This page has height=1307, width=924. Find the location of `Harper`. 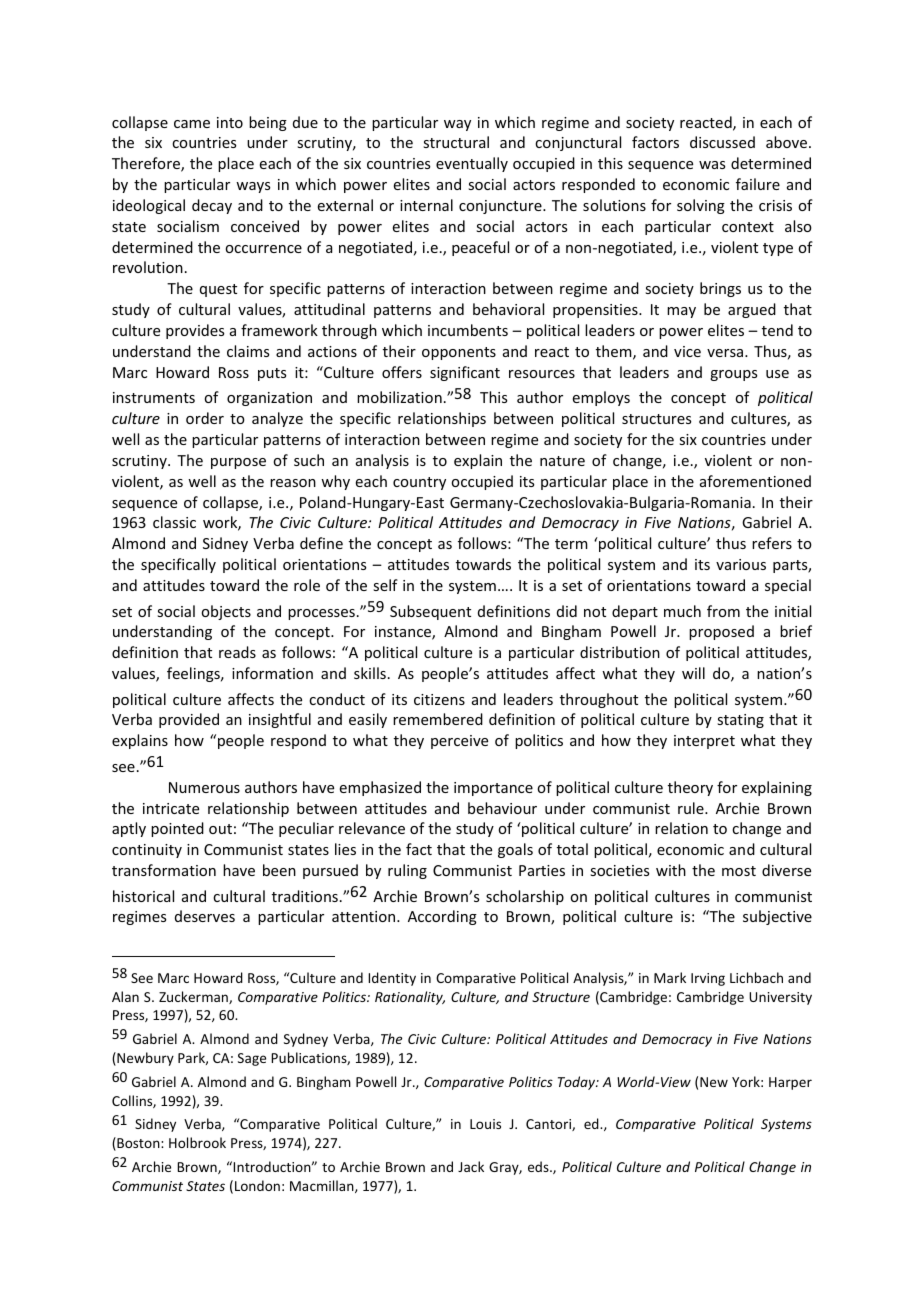

Harper is located at coordinates (790, 1083).
